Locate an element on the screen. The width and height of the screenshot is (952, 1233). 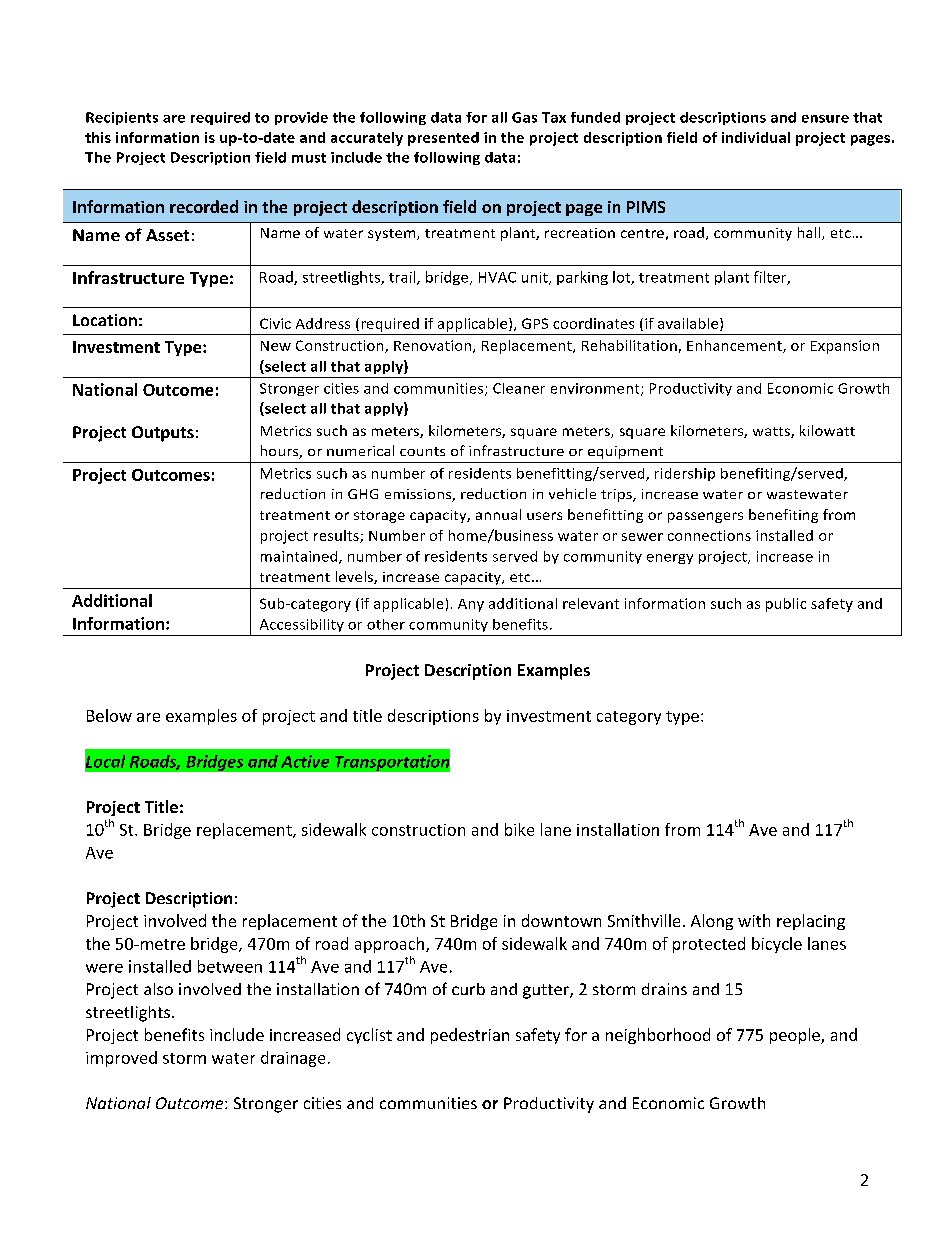
individual is located at coordinates (756, 137).
